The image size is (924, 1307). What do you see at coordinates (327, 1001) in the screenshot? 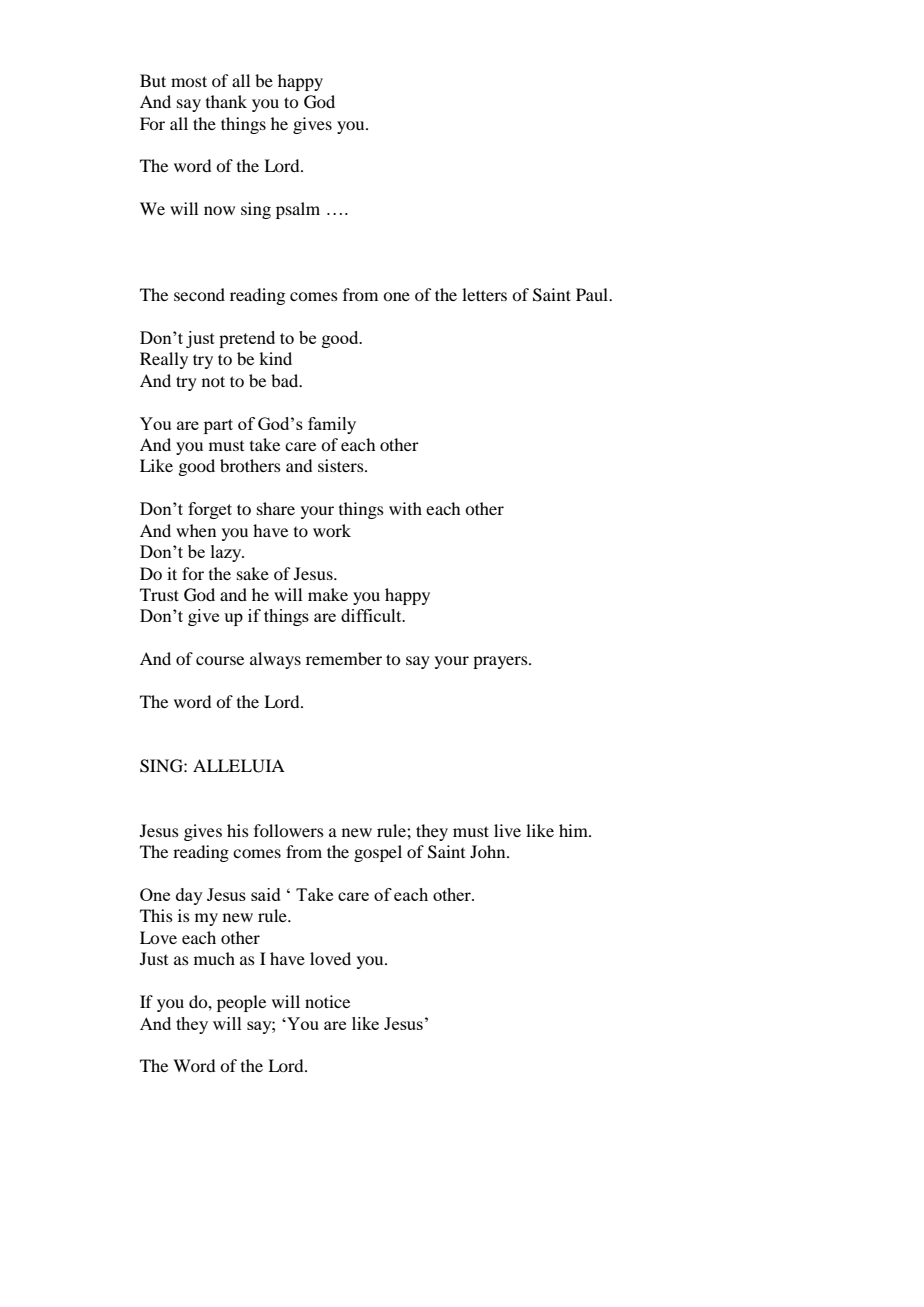
I see `notice` at bounding box center [327, 1001].
